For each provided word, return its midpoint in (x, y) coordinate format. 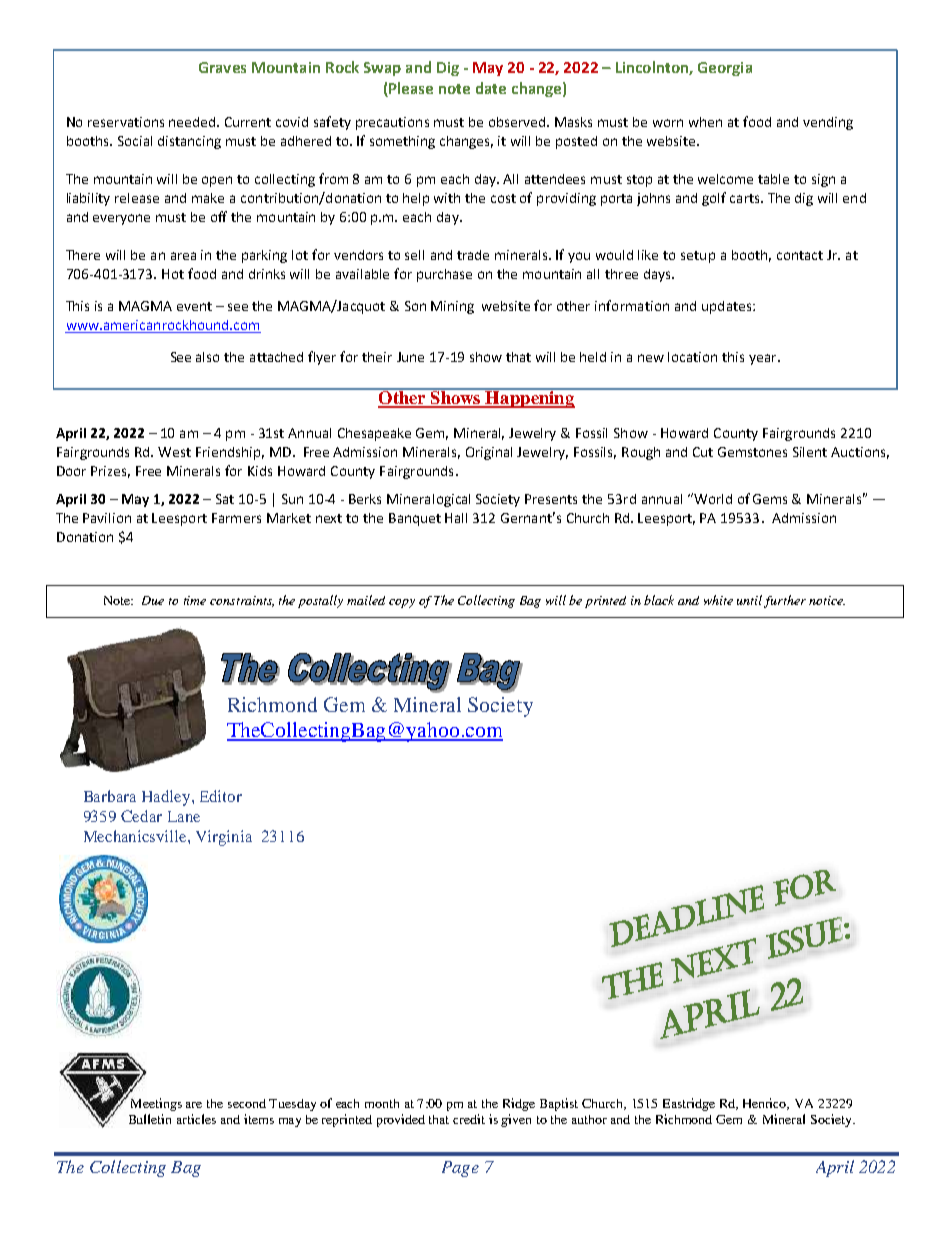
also (207, 357)
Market (289, 518)
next (329, 518)
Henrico (766, 1104)
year (764, 359)
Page (460, 1169)
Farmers (236, 518)
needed (193, 122)
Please (411, 88)
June (410, 357)
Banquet (415, 519)
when (705, 122)
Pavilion (107, 518)
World (712, 498)
